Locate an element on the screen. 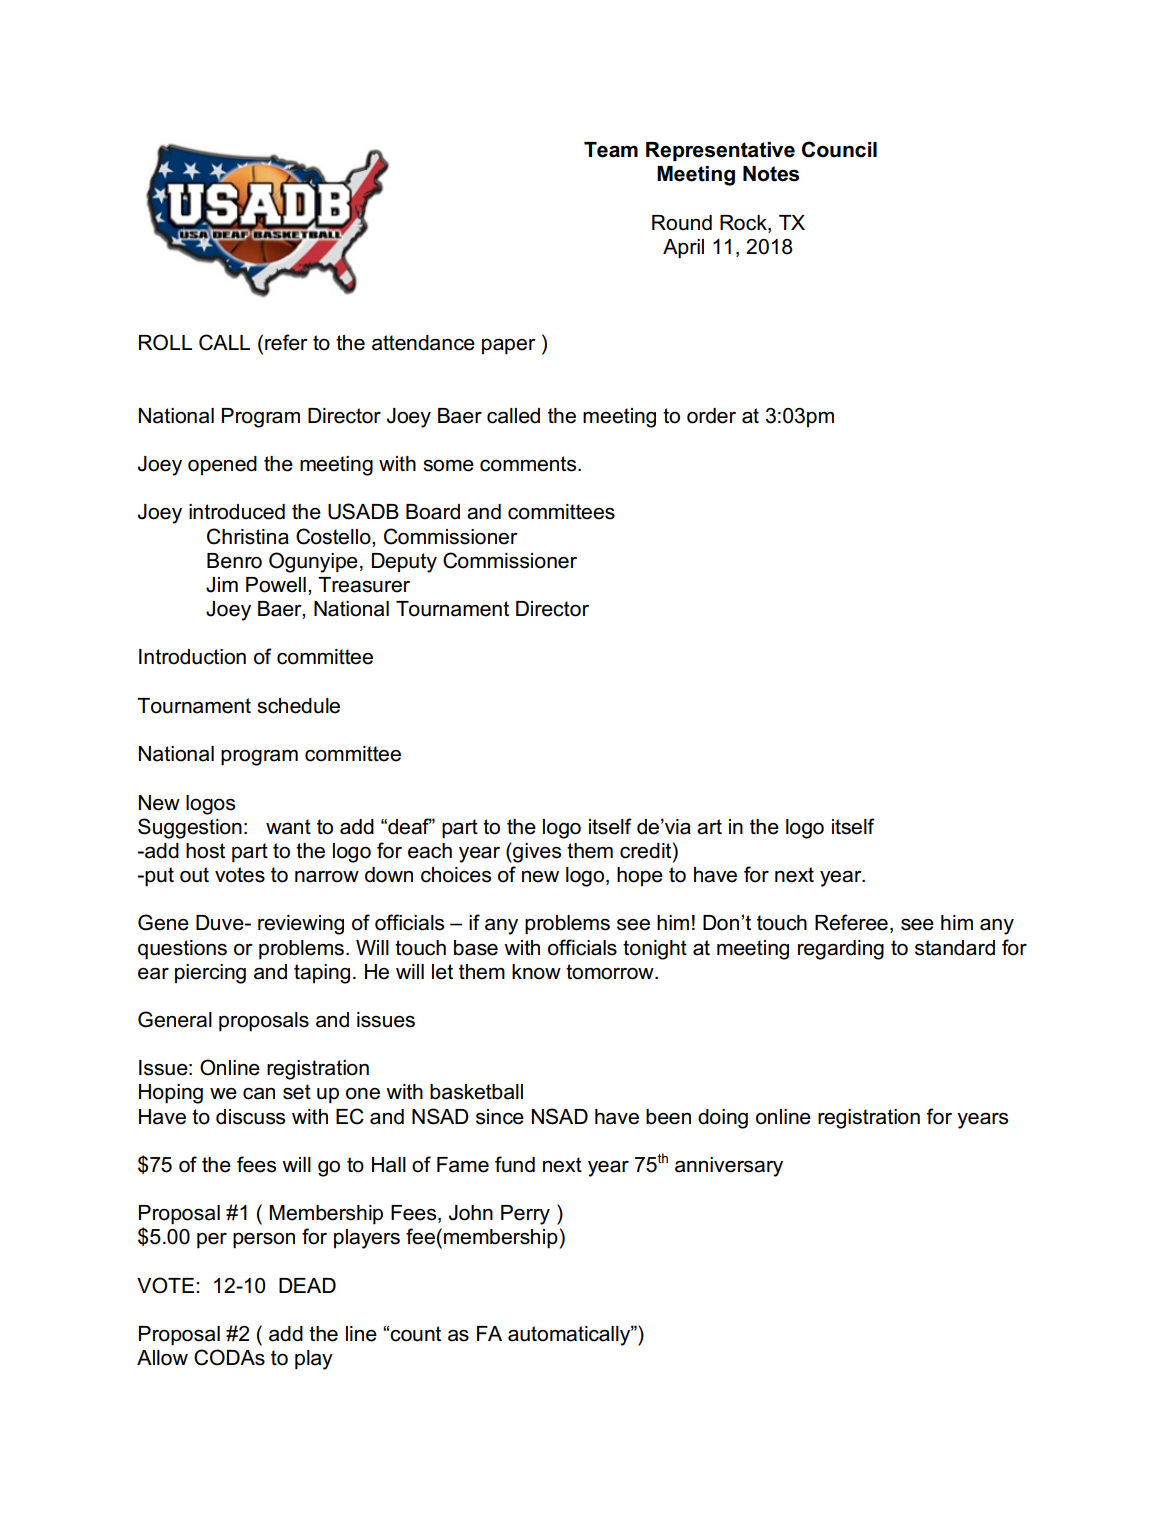 The width and height of the screenshot is (1169, 1513). comments is located at coordinates (529, 464).
